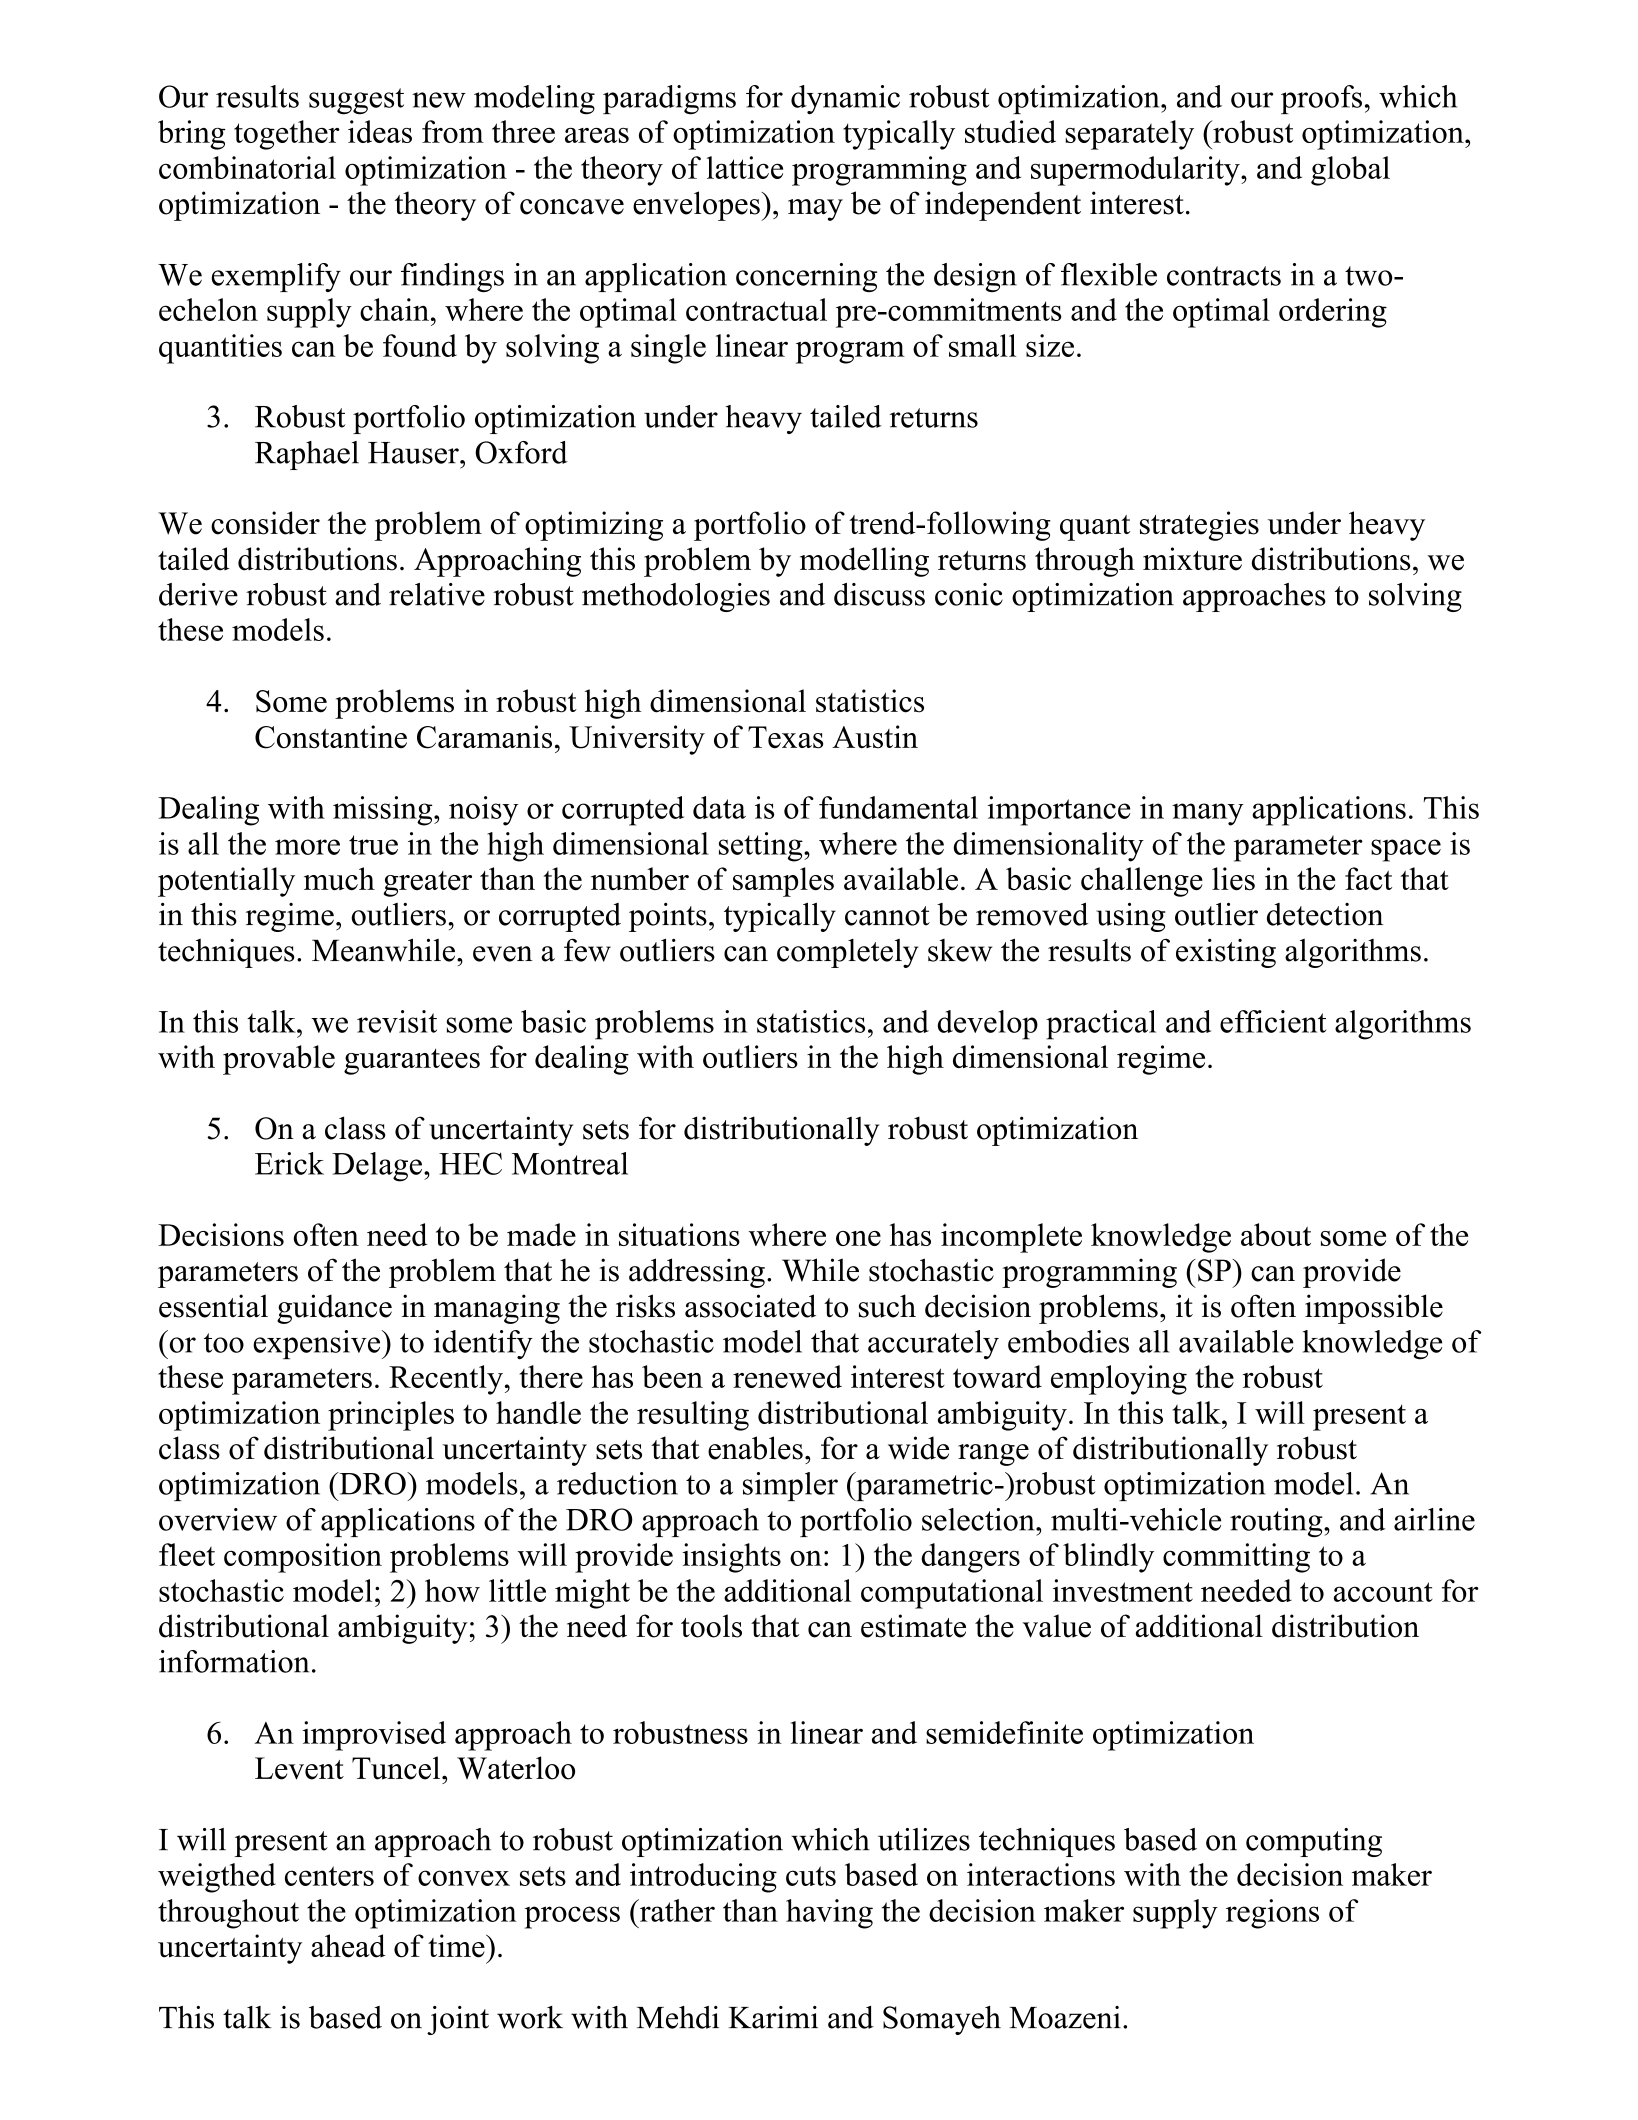 The height and width of the page is (2120, 1638). Describe the element at coordinates (790, 1486) in the page. I see `simpler` at that location.
